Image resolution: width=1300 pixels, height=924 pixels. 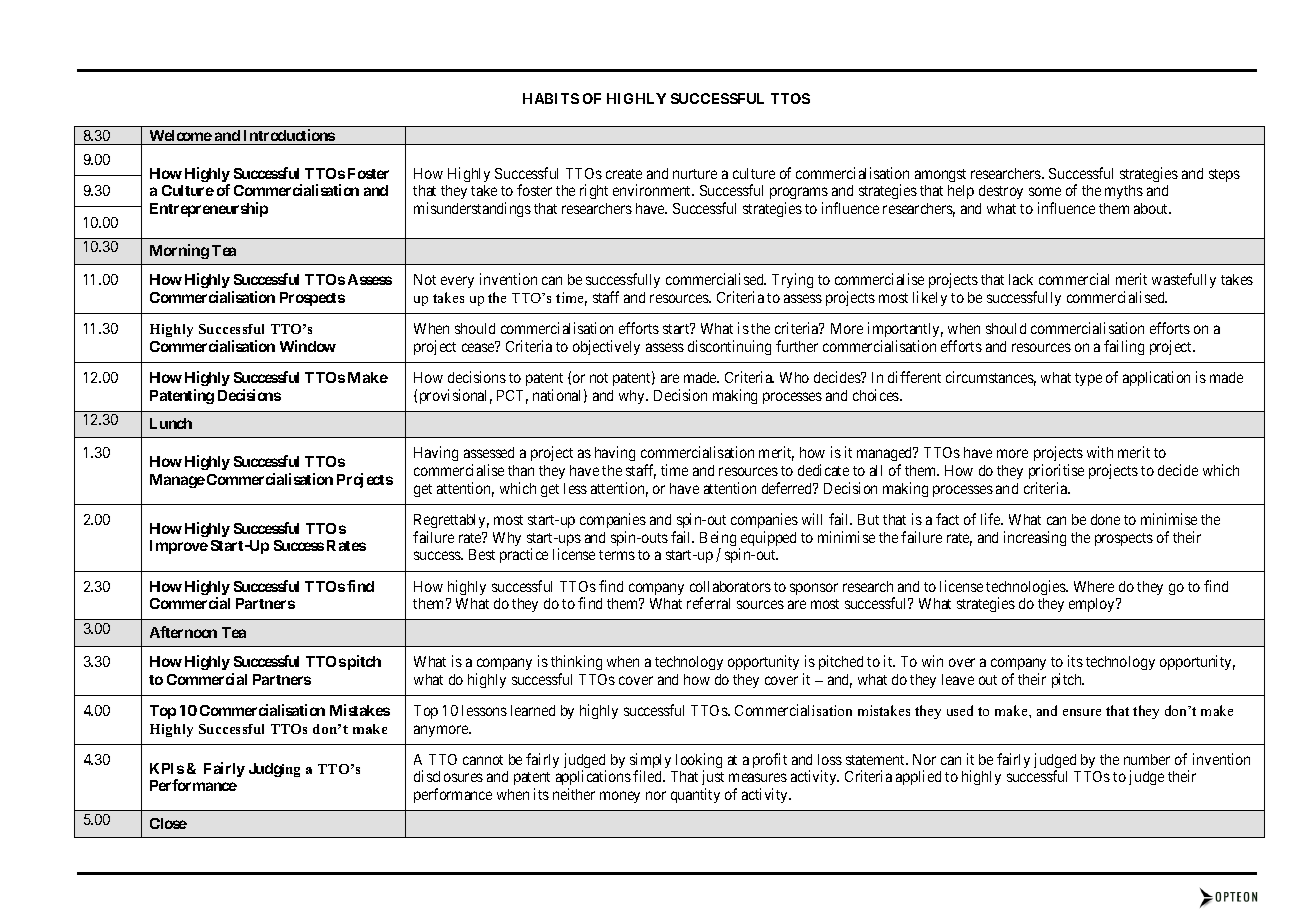 What do you see at coordinates (179, 547) in the screenshot?
I see `Improve` at bounding box center [179, 547].
